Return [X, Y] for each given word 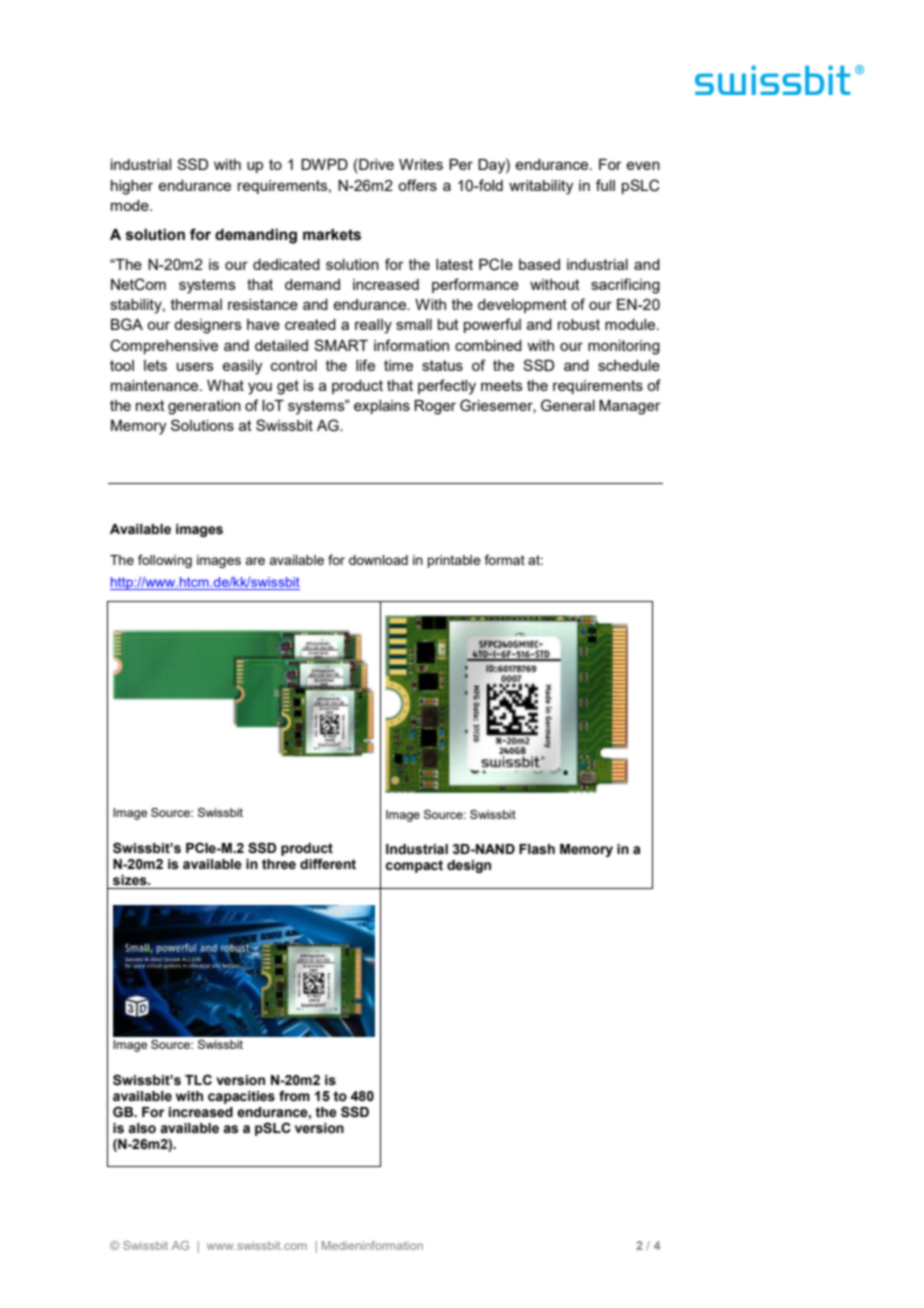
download [378, 560]
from [294, 1096]
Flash [537, 849]
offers [417, 185]
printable [454, 561]
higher [132, 187]
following [165, 561]
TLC [198, 1079]
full [605, 185]
